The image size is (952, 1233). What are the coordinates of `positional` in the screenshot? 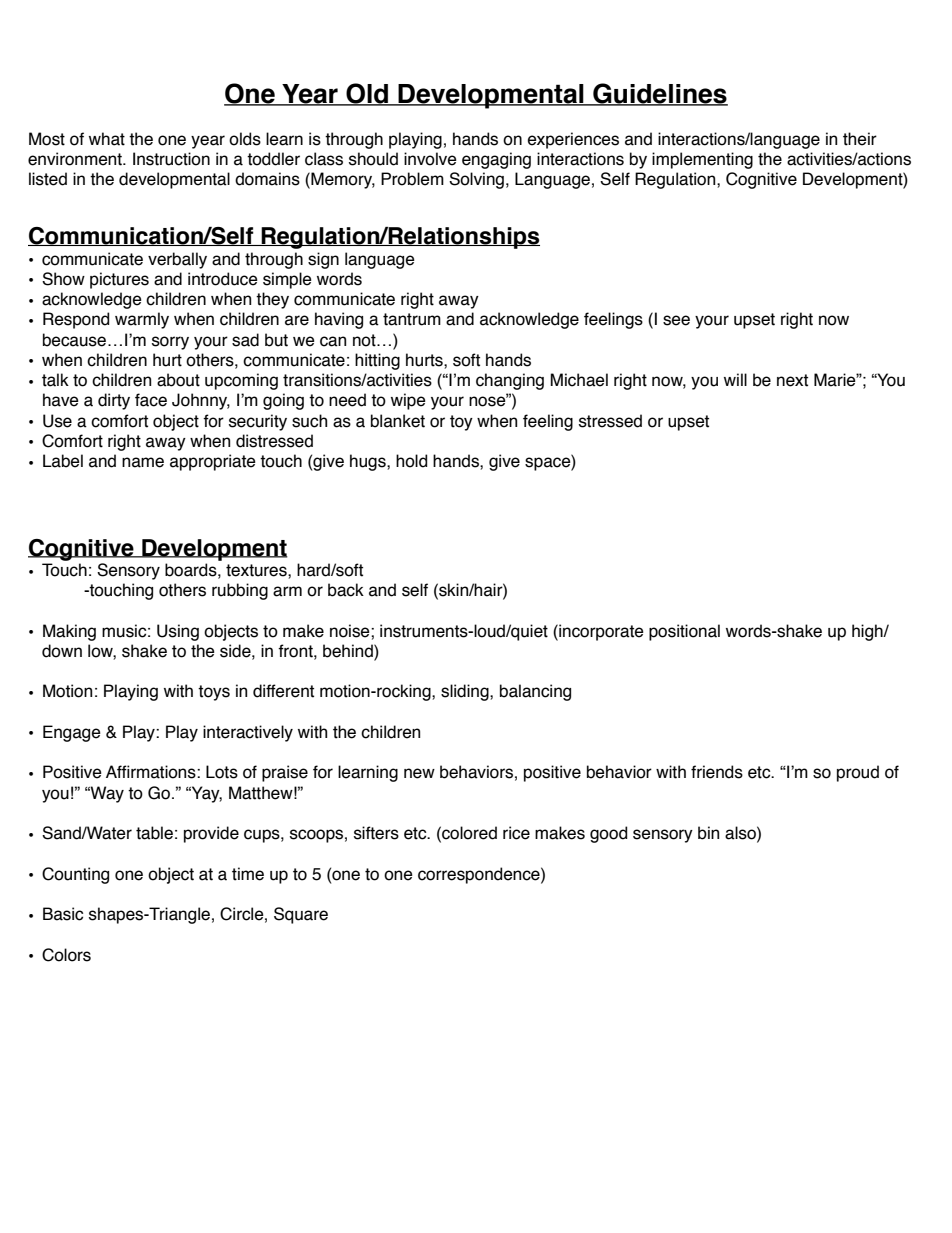 It's located at (684, 632).
